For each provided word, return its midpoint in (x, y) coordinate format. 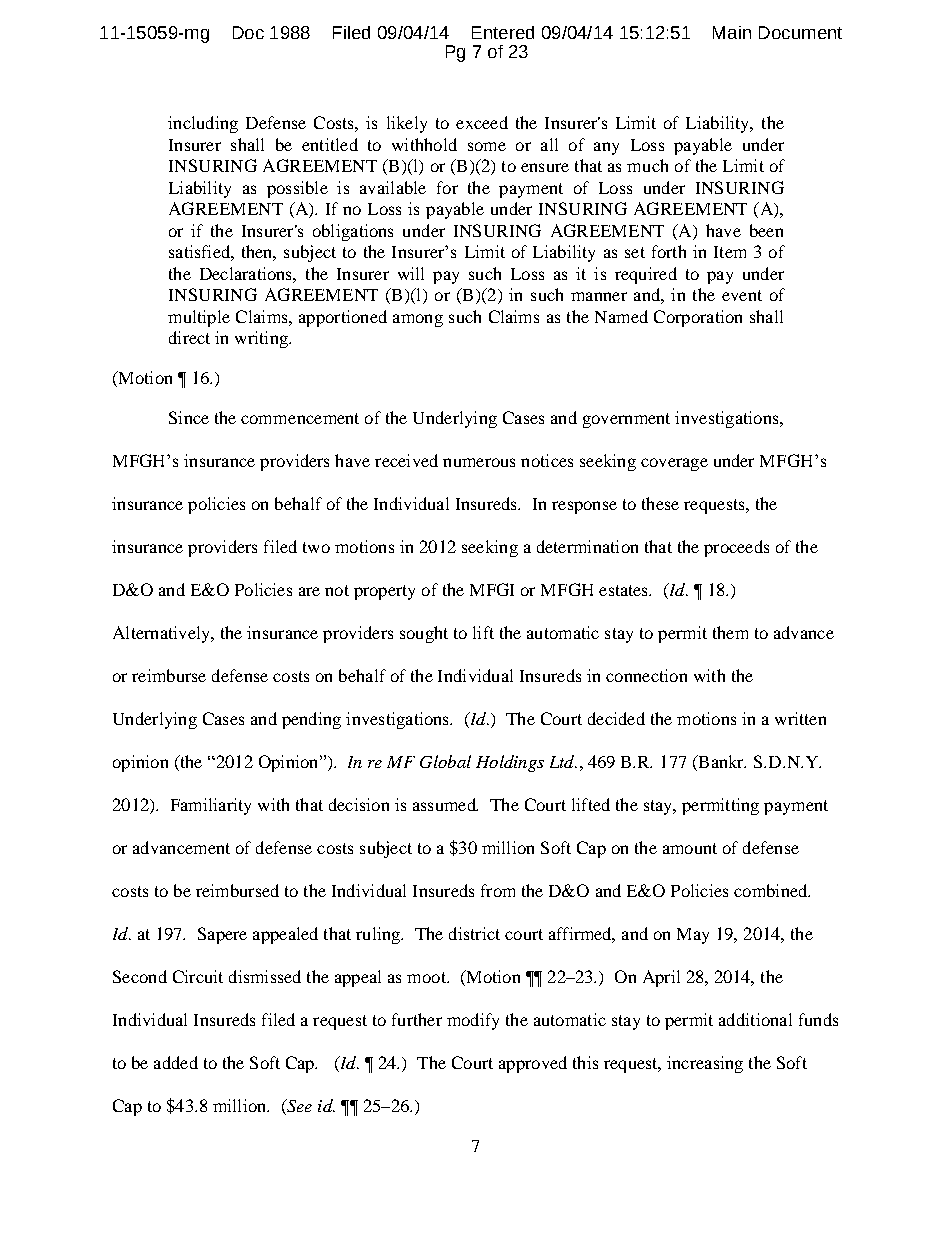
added (176, 1062)
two (316, 547)
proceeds (736, 548)
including (203, 124)
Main (732, 32)
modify (473, 1021)
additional (755, 1019)
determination (587, 546)
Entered (503, 32)
